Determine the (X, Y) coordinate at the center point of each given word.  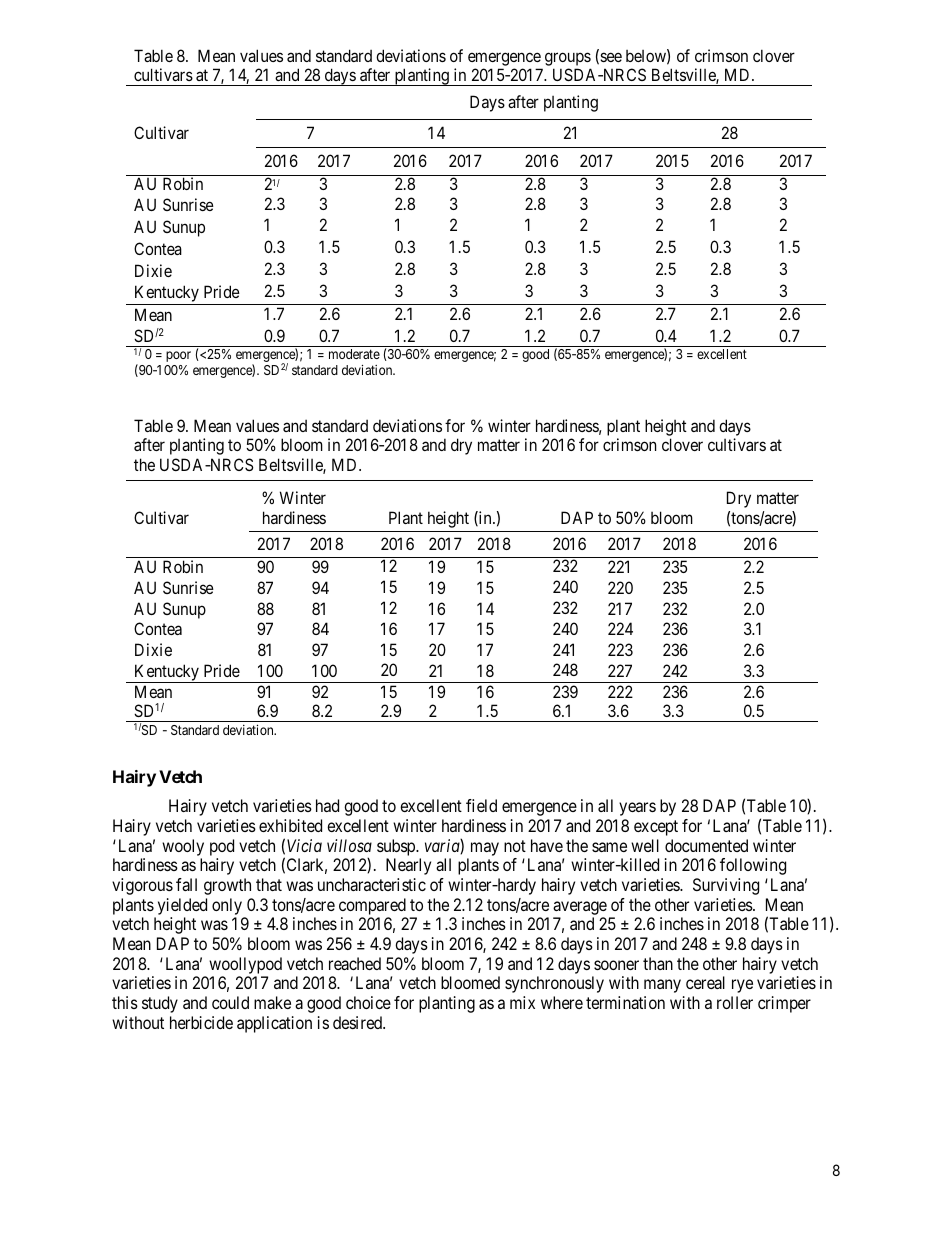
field (481, 805)
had (327, 805)
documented (706, 845)
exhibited (290, 825)
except (656, 828)
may (485, 849)
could (230, 1002)
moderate (354, 354)
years (637, 809)
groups (568, 60)
